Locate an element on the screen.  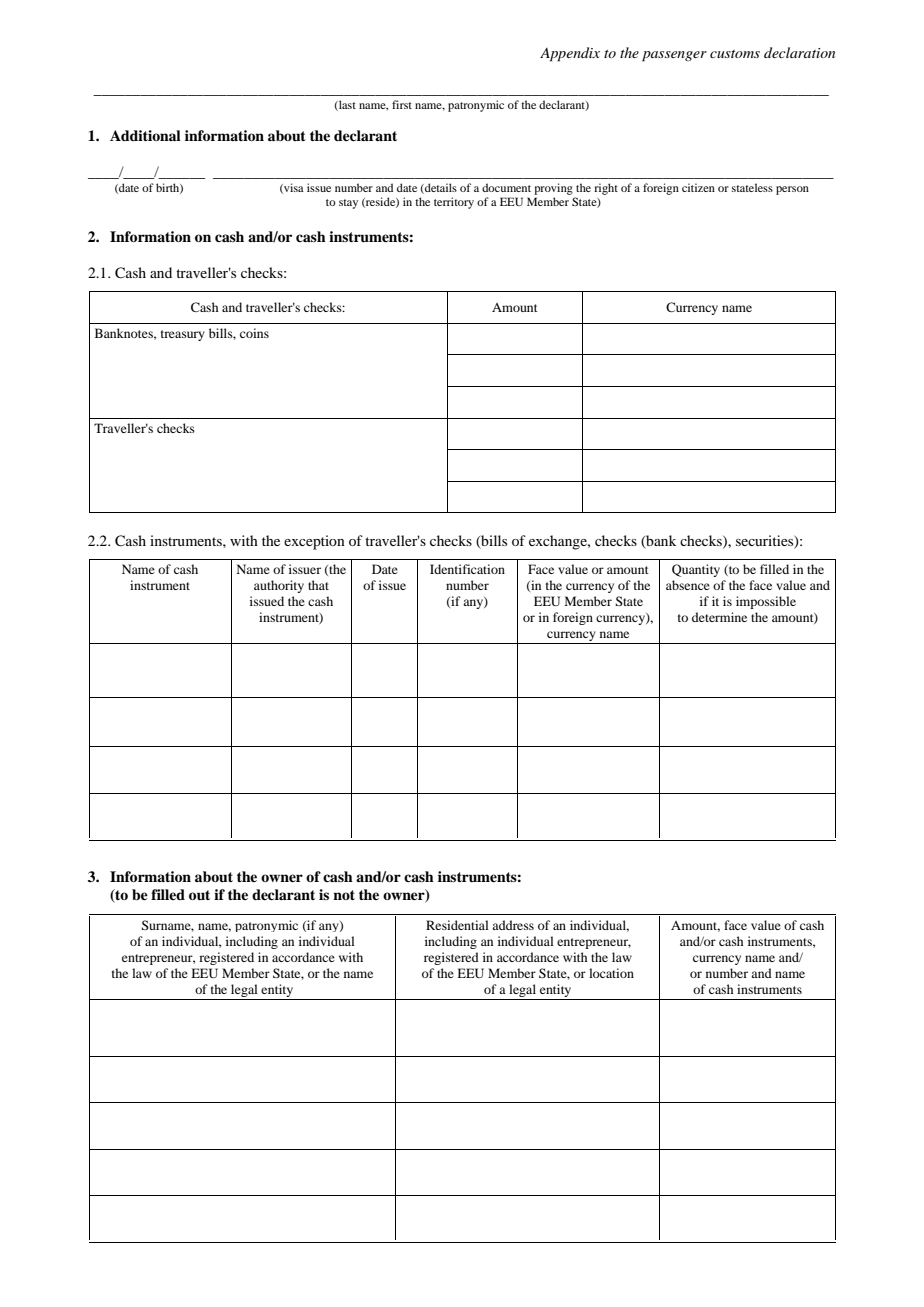
Additional is located at coordinates (145, 135).
